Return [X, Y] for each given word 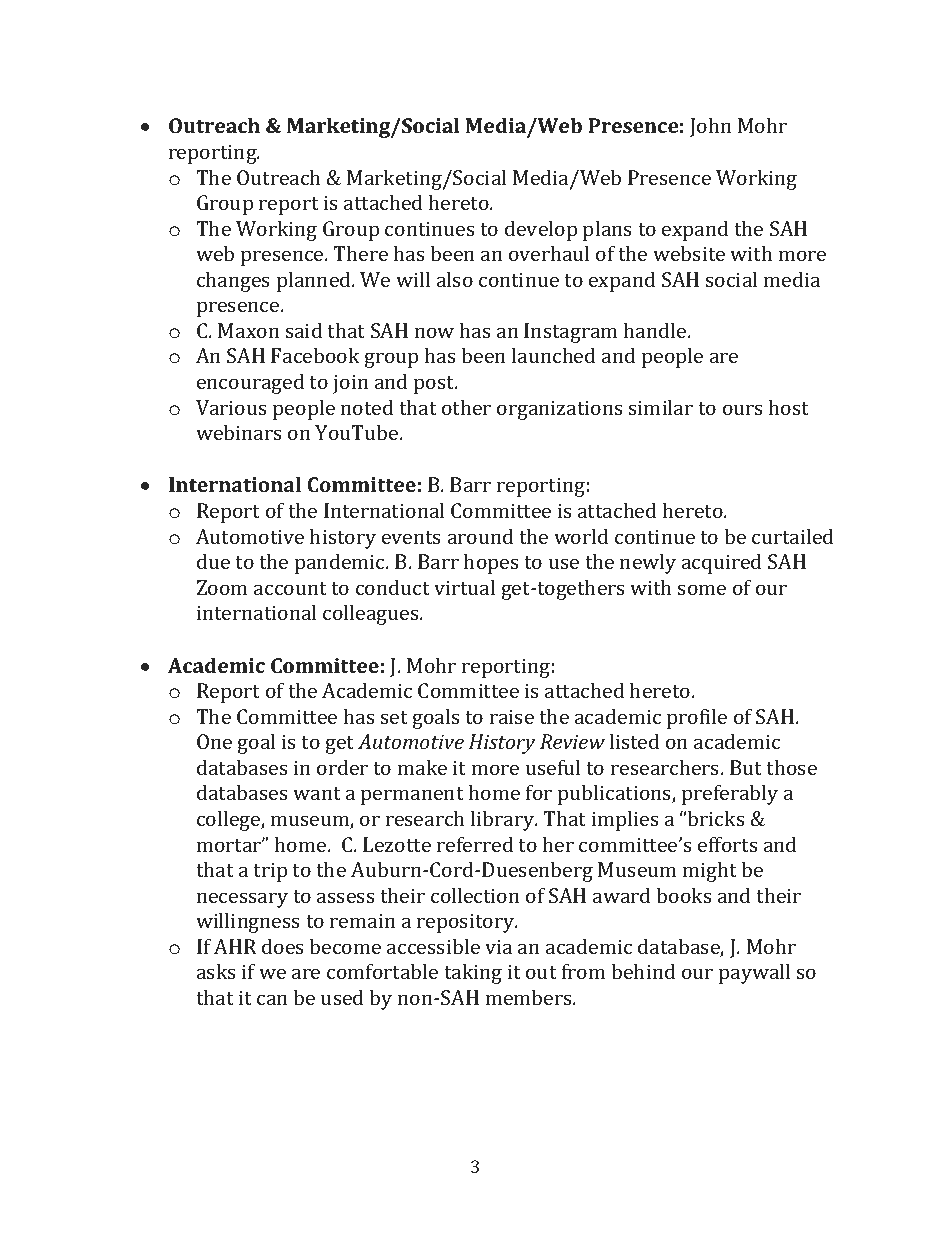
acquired [722, 563]
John [711, 127]
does [283, 946]
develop [541, 230]
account [290, 588]
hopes [491, 563]
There [360, 253]
